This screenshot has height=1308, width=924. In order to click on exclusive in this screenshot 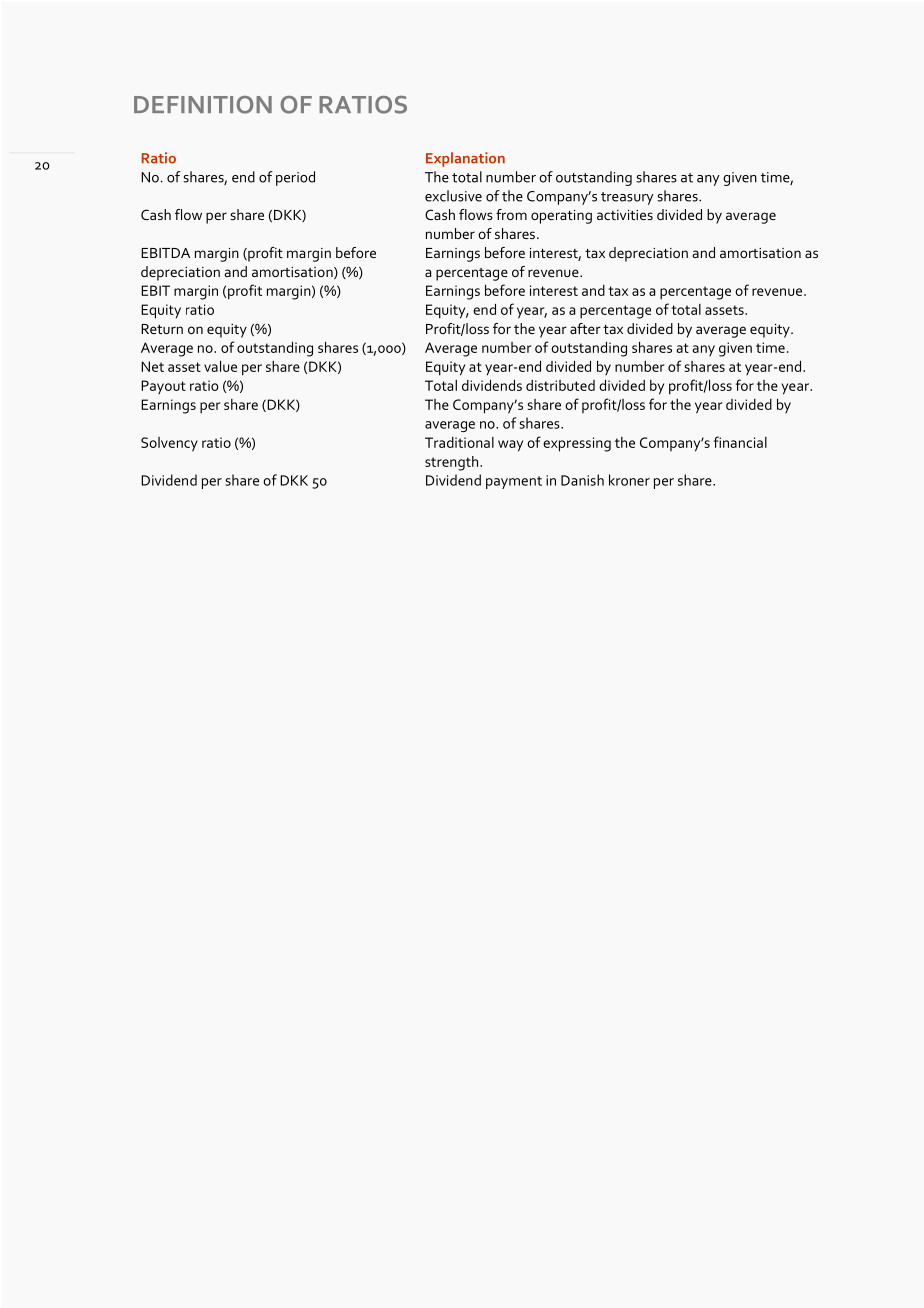, I will do `click(453, 196)`.
